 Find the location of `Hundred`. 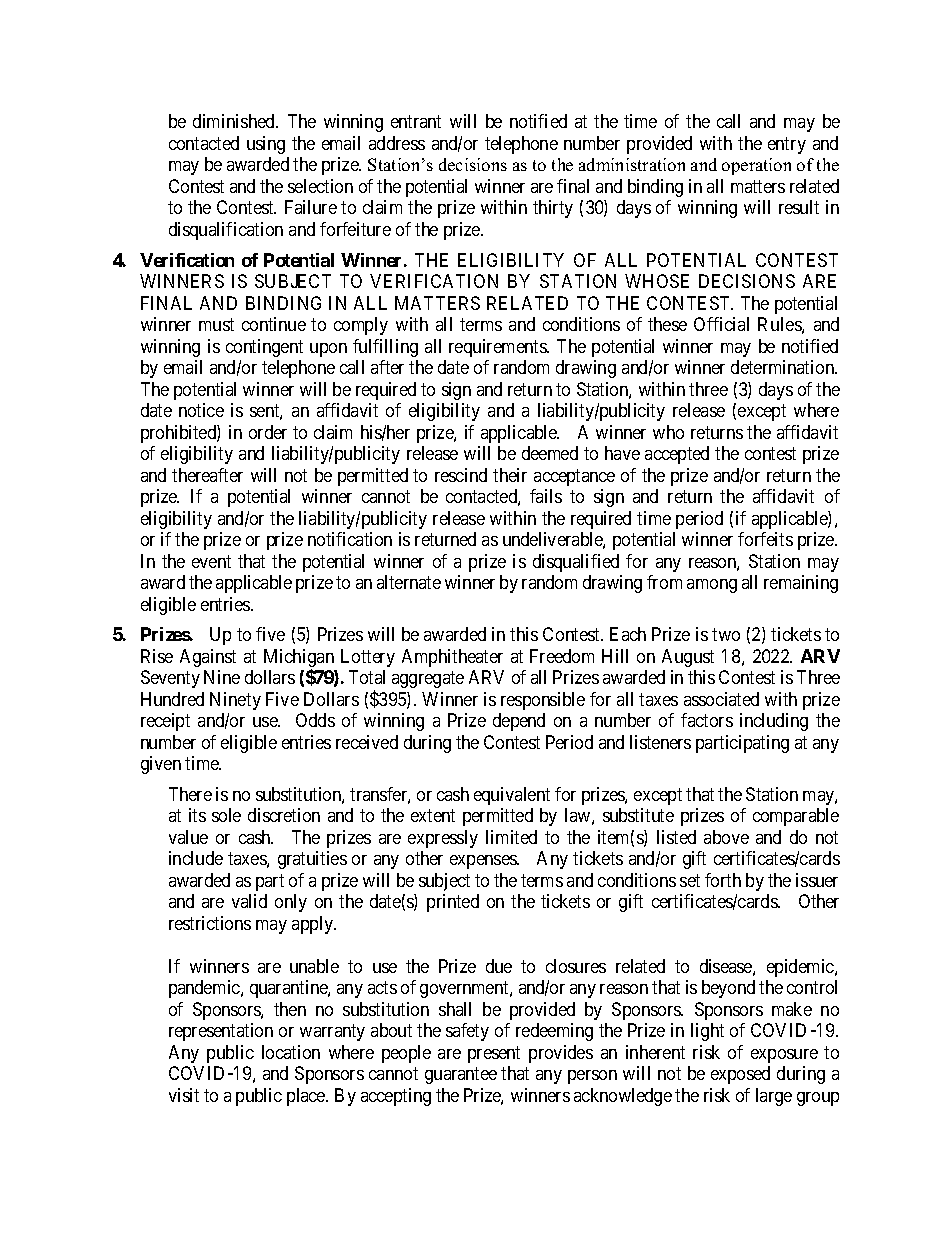

Hundred is located at coordinates (172, 699).
